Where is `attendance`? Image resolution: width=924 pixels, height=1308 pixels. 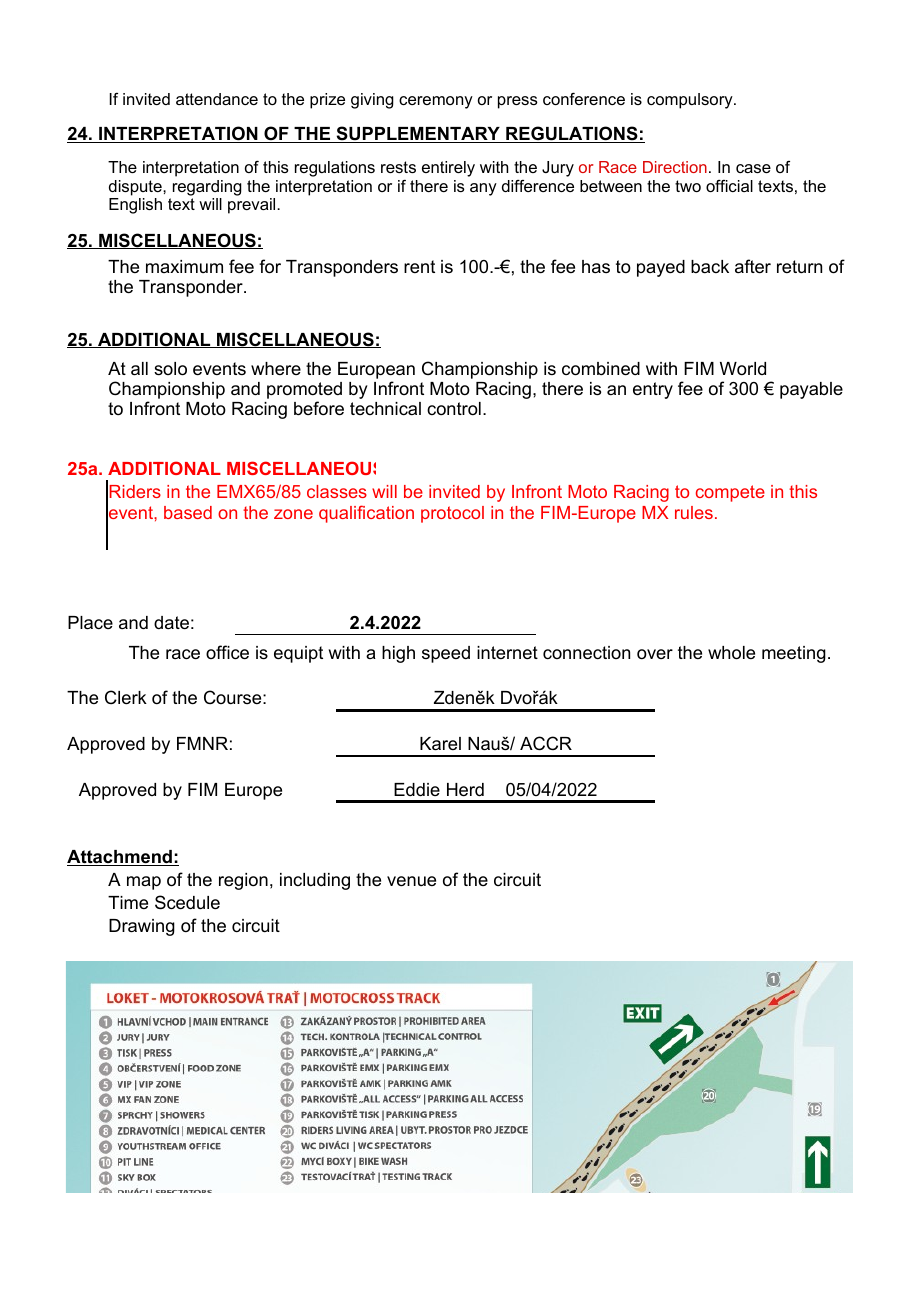 attendance is located at coordinates (217, 99).
